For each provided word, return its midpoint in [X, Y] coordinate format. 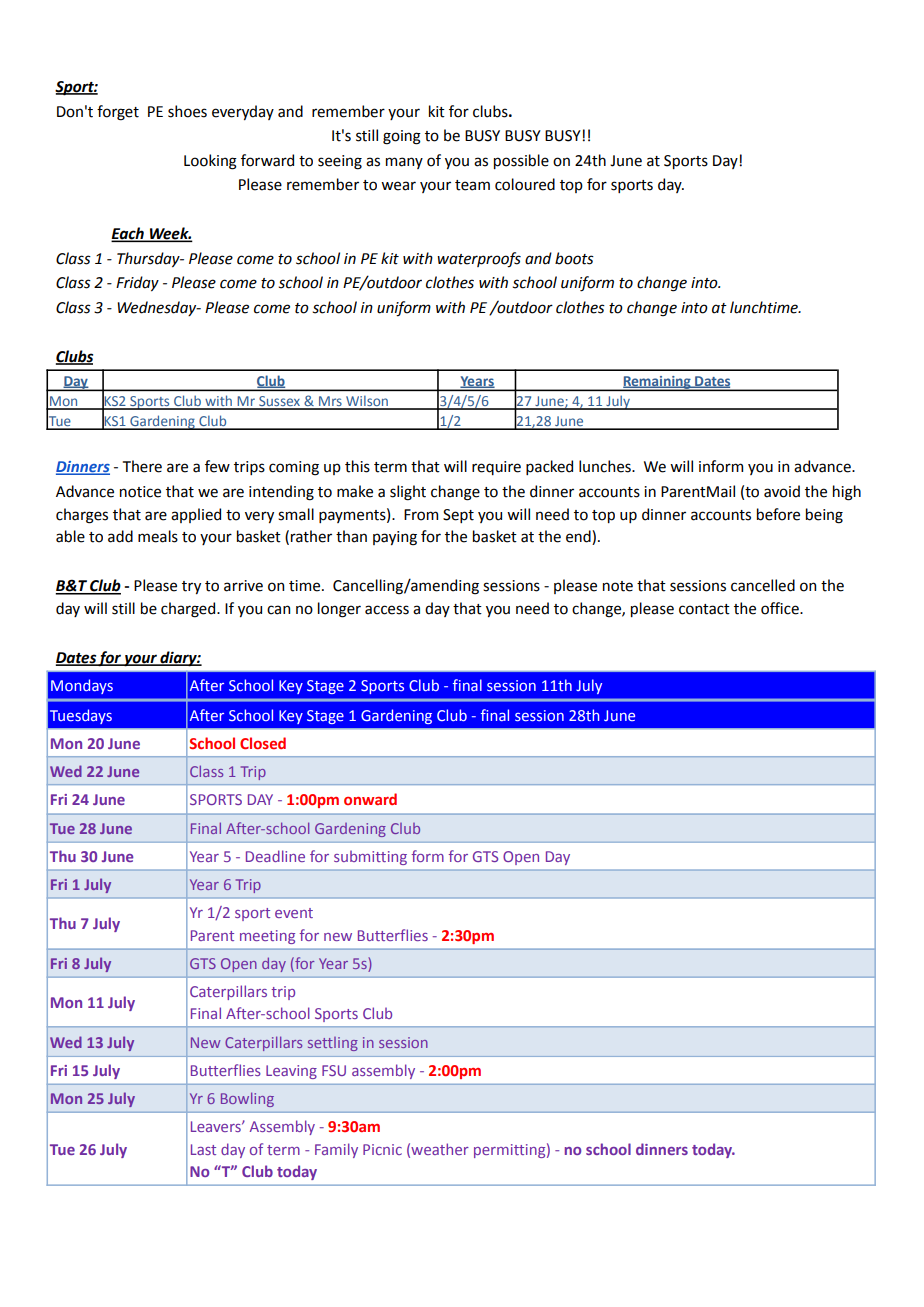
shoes [187, 111]
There [142, 466]
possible [521, 161]
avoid [782, 491]
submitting [370, 858]
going [402, 137]
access [387, 610]
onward [370, 799]
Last [203, 1149]
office [781, 608]
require [496, 468]
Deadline [275, 856]
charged [189, 610]
